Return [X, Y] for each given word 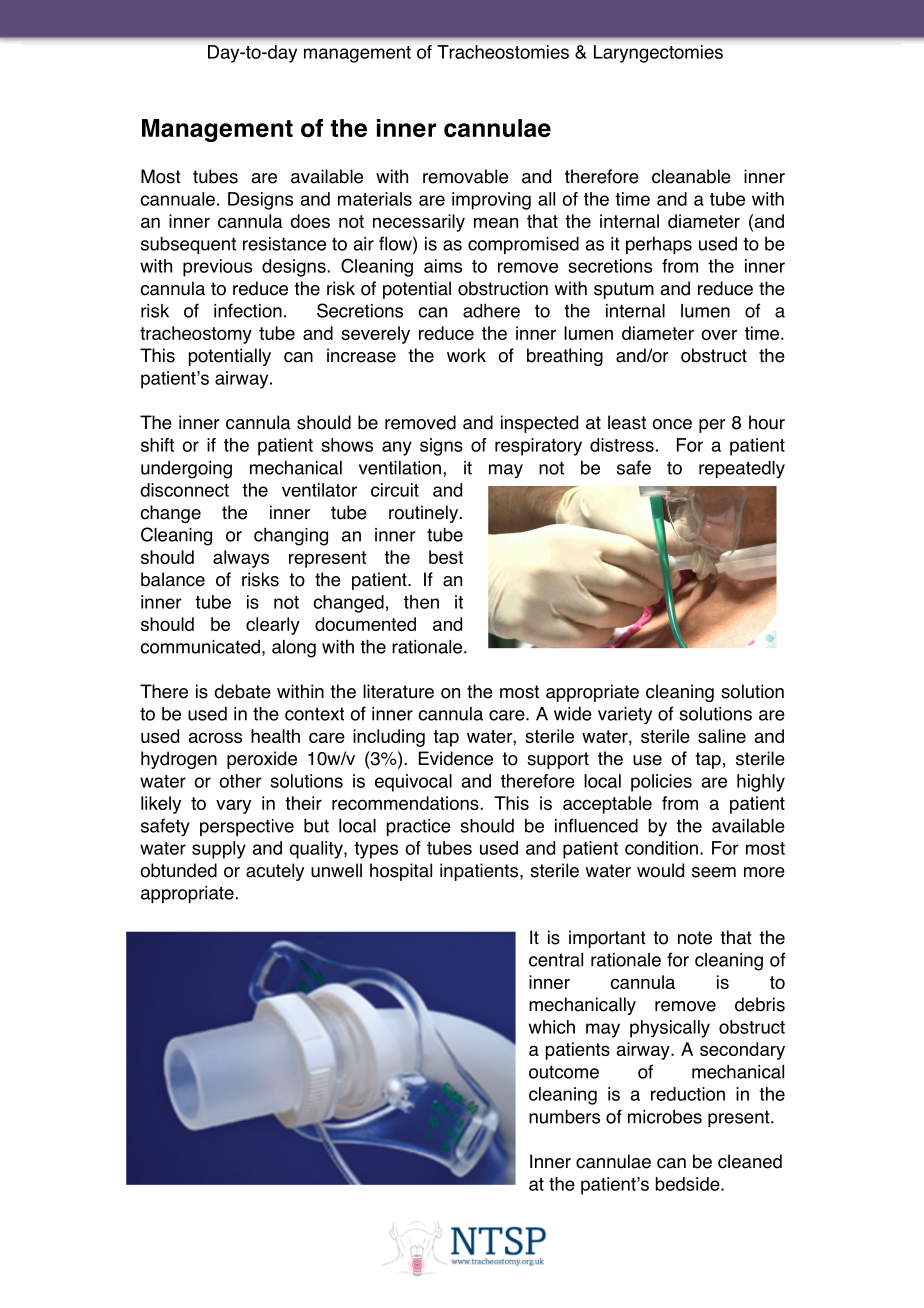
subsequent [188, 245]
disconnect [184, 490]
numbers [564, 1117]
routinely [423, 514]
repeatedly [742, 470]
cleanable [691, 176]
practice [419, 827]
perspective [247, 827]
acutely [275, 872]
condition [661, 848]
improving [491, 201]
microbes [665, 1117]
